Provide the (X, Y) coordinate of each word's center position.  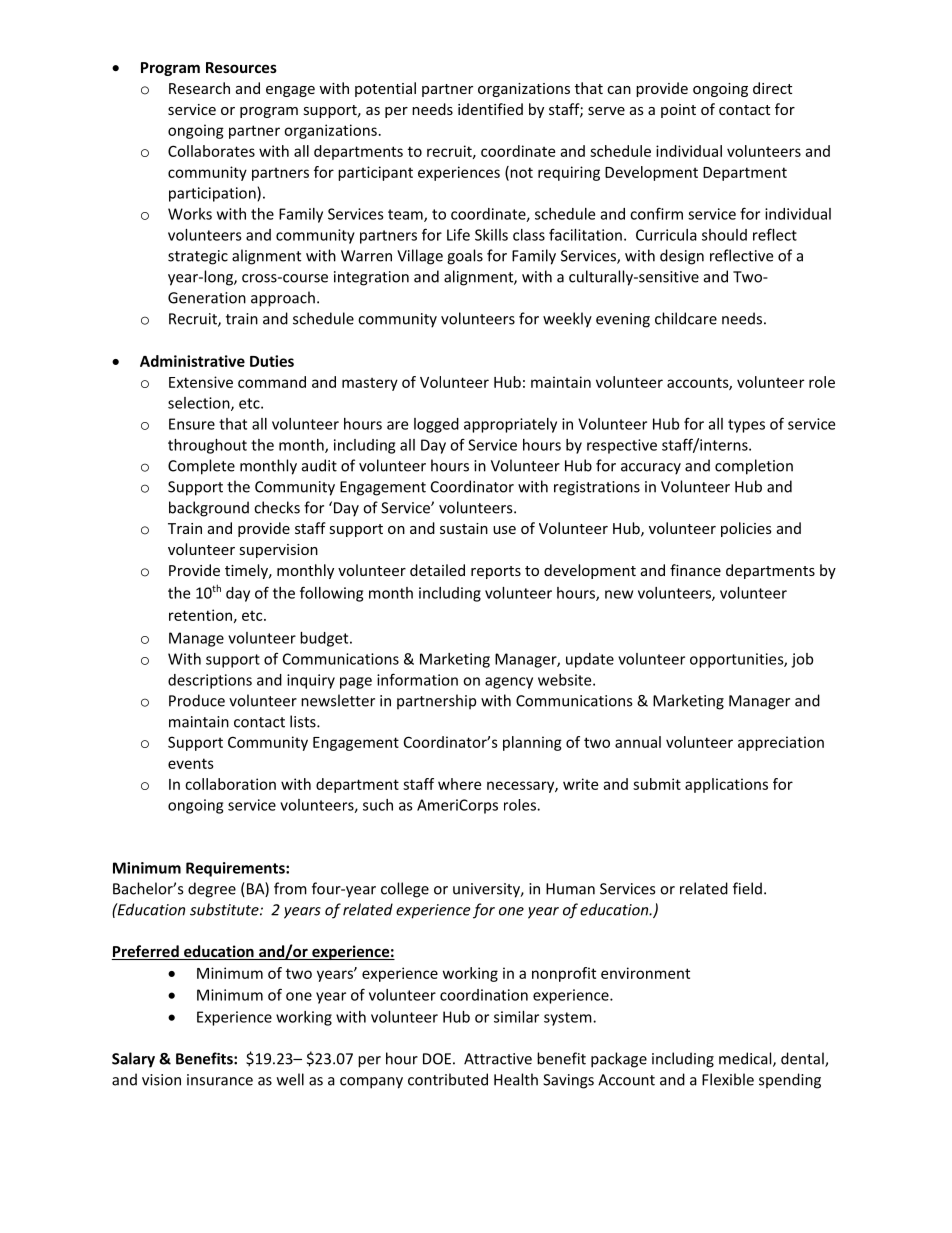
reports (496, 572)
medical (746, 1059)
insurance (220, 1080)
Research (199, 88)
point (678, 111)
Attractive (498, 1059)
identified (490, 109)
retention (200, 615)
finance (695, 570)
